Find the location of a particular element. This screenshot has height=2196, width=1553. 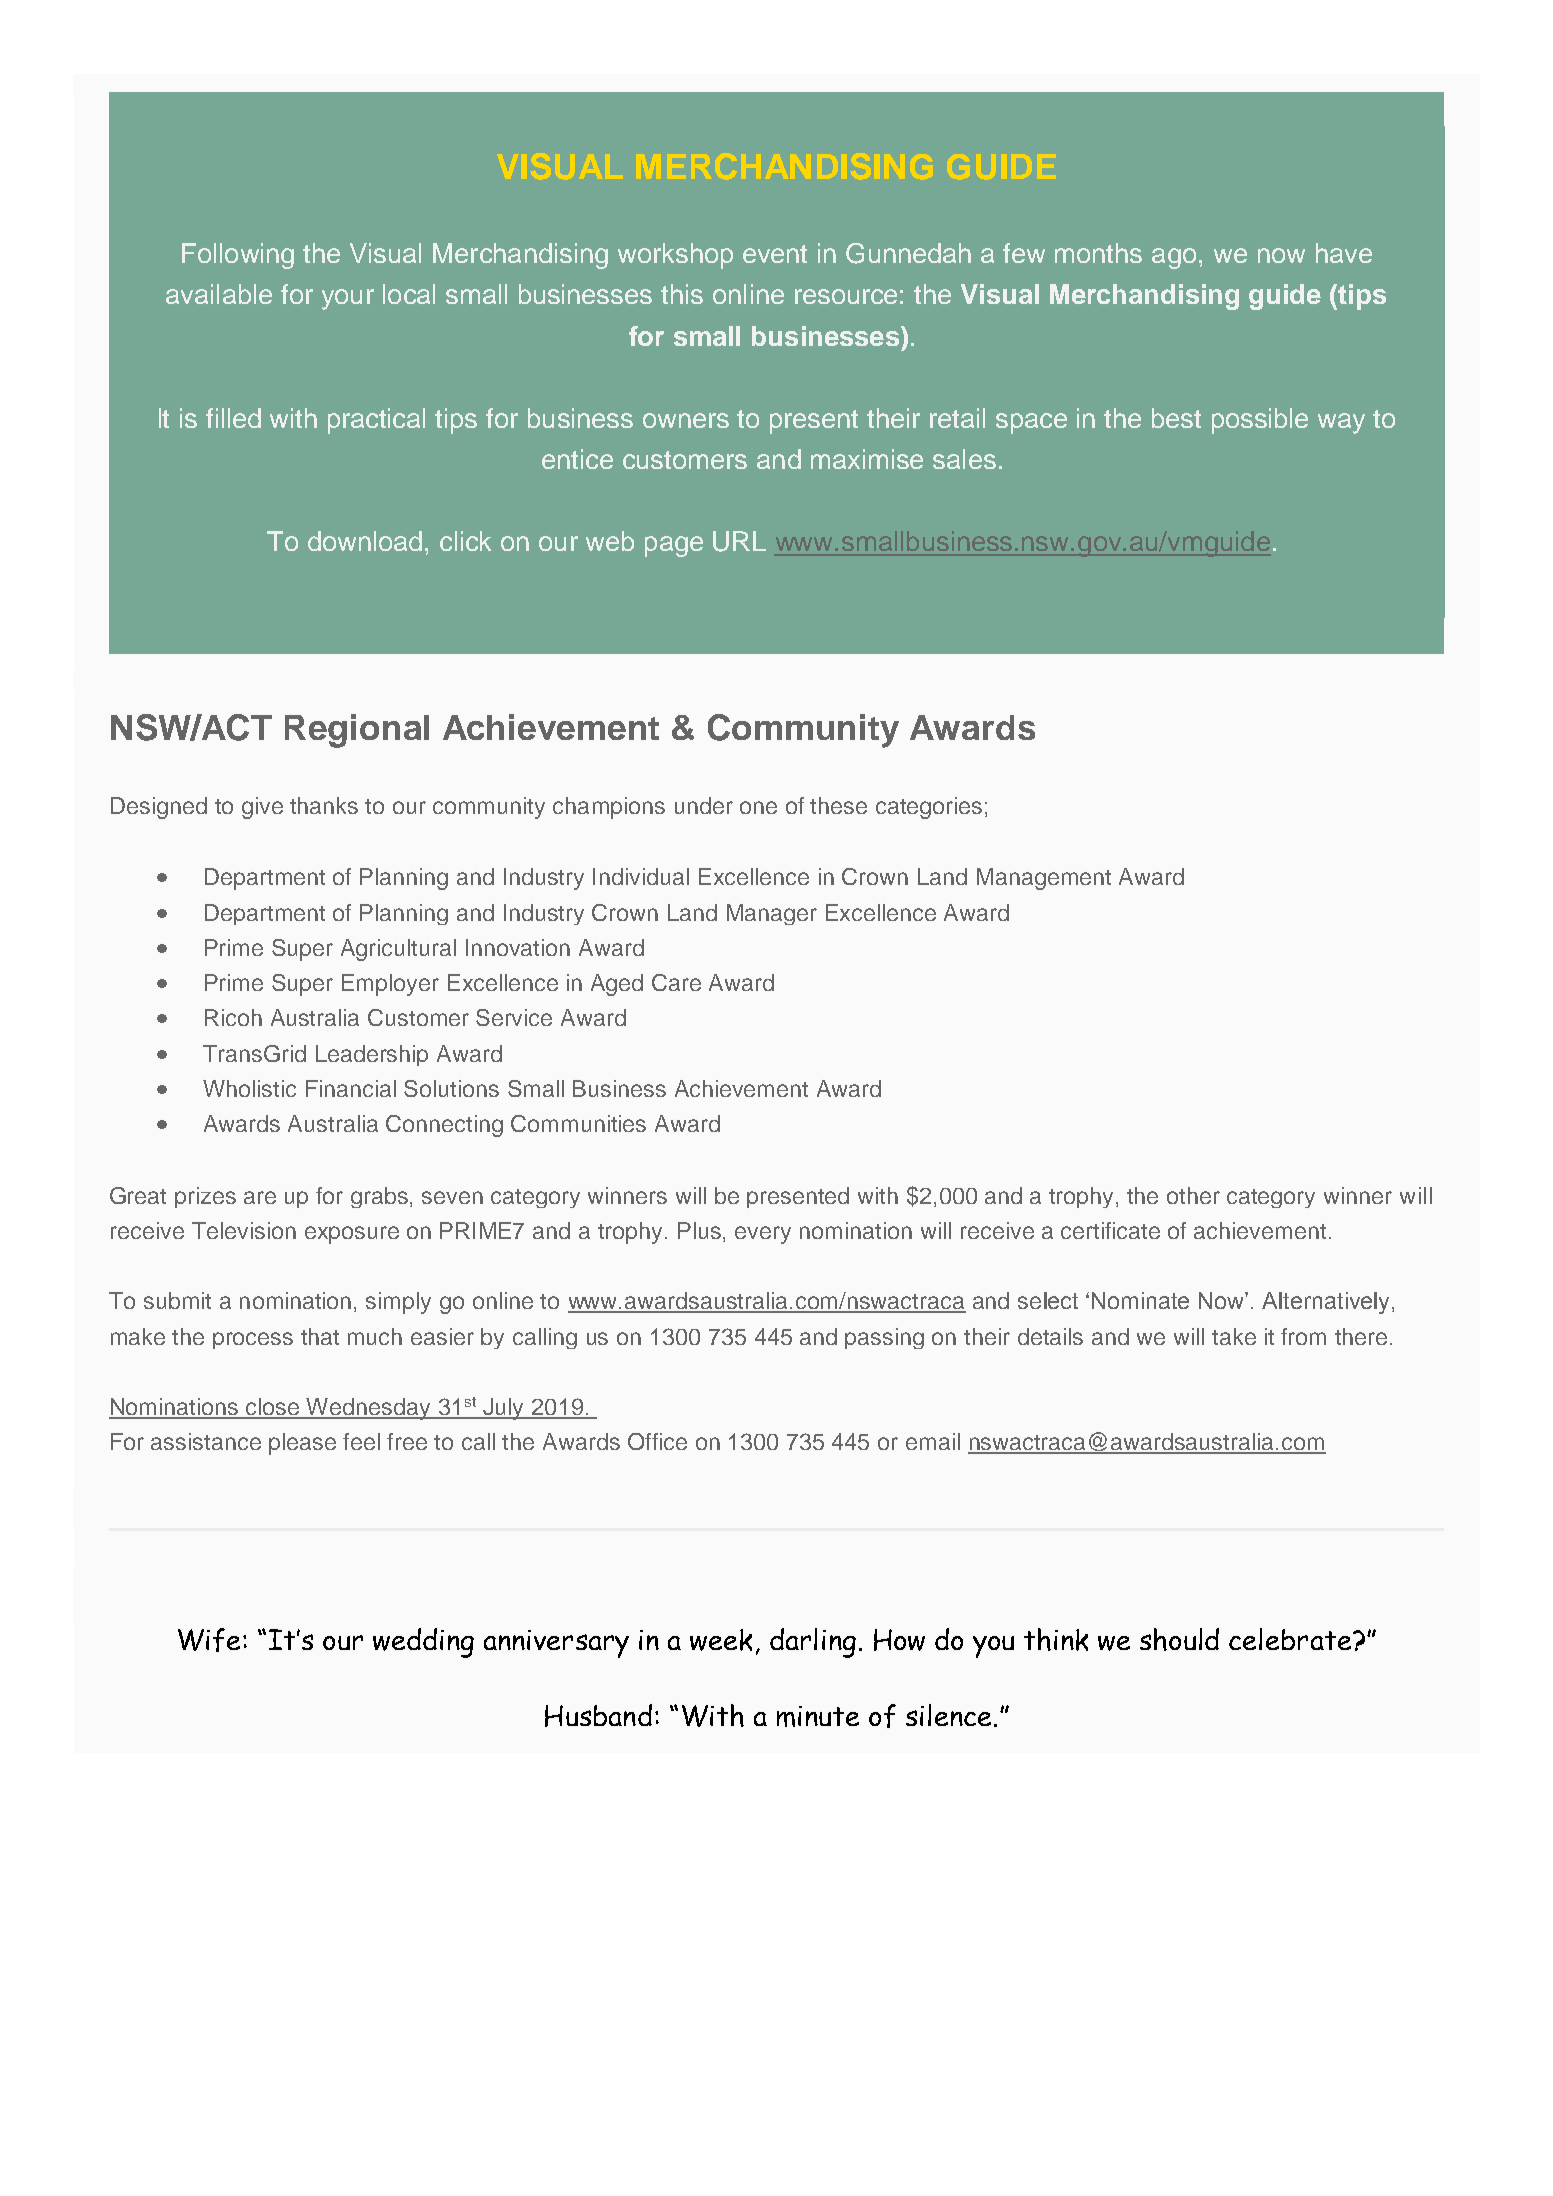

this is located at coordinates (682, 294).
